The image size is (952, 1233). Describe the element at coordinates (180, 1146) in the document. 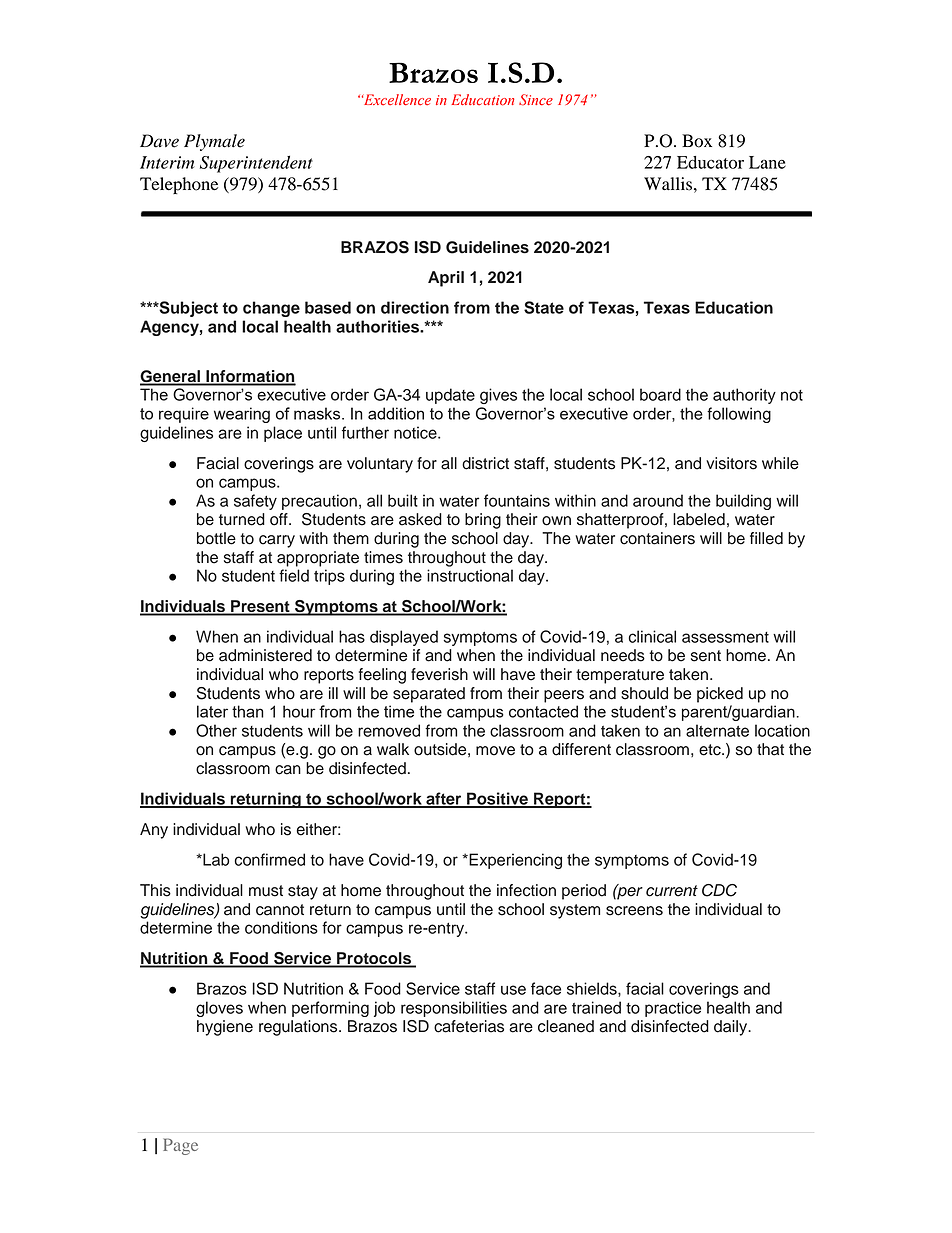

I see `Page` at that location.
